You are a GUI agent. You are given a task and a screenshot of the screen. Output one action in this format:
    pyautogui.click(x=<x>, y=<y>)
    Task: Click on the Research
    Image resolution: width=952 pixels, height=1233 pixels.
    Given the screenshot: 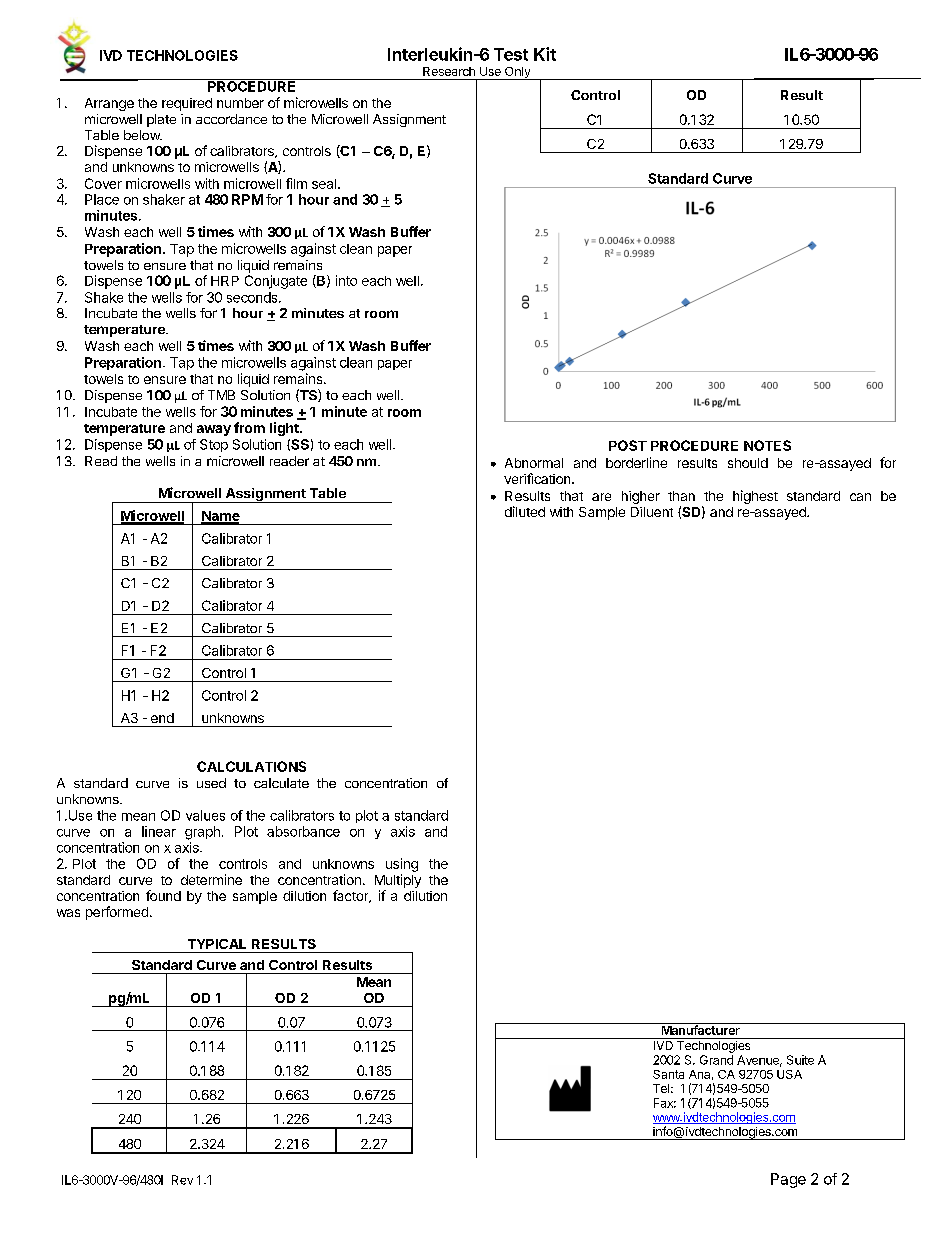 What is the action you would take?
    pyautogui.click(x=449, y=71)
